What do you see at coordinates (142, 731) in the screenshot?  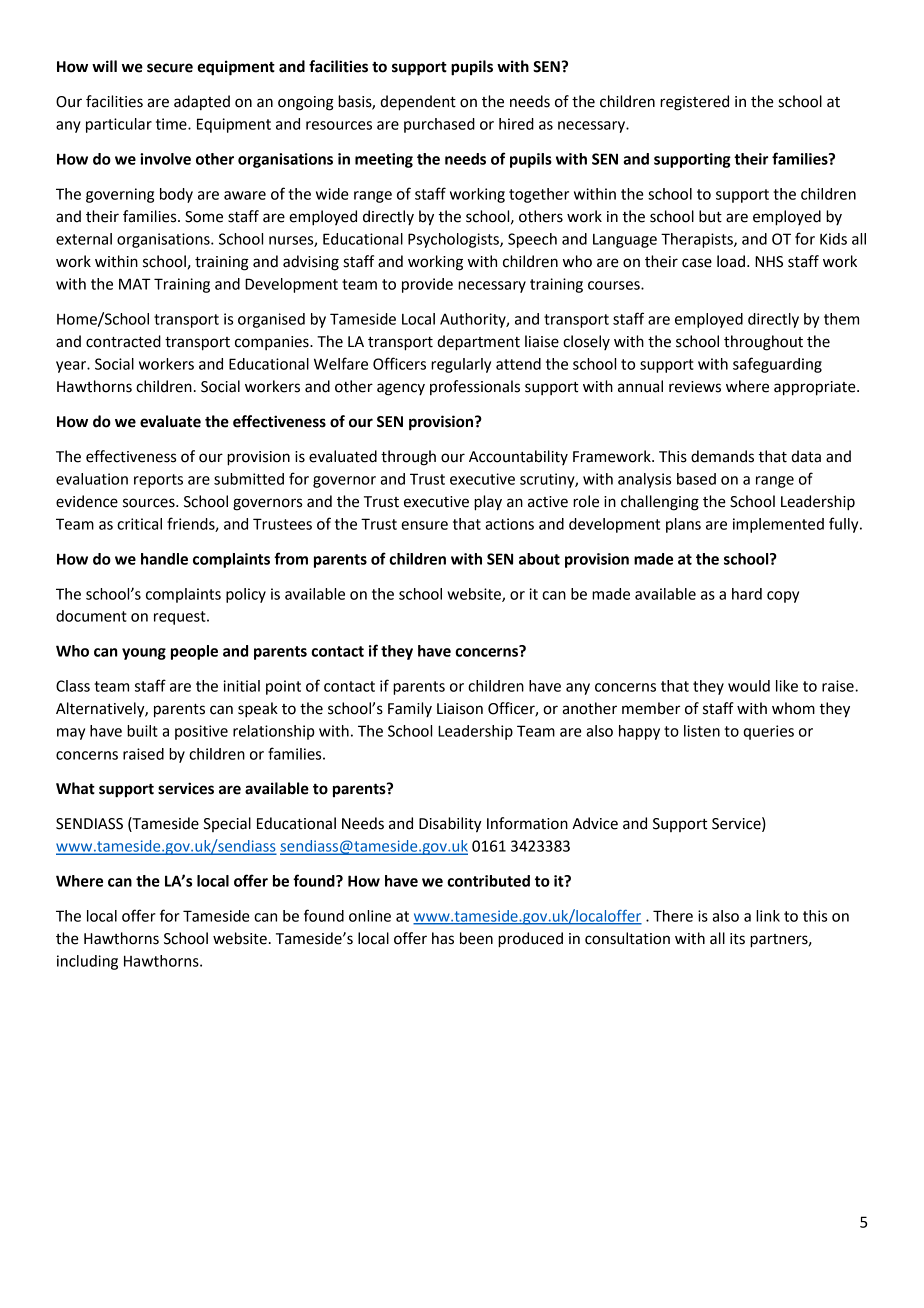 I see `built` at bounding box center [142, 731].
